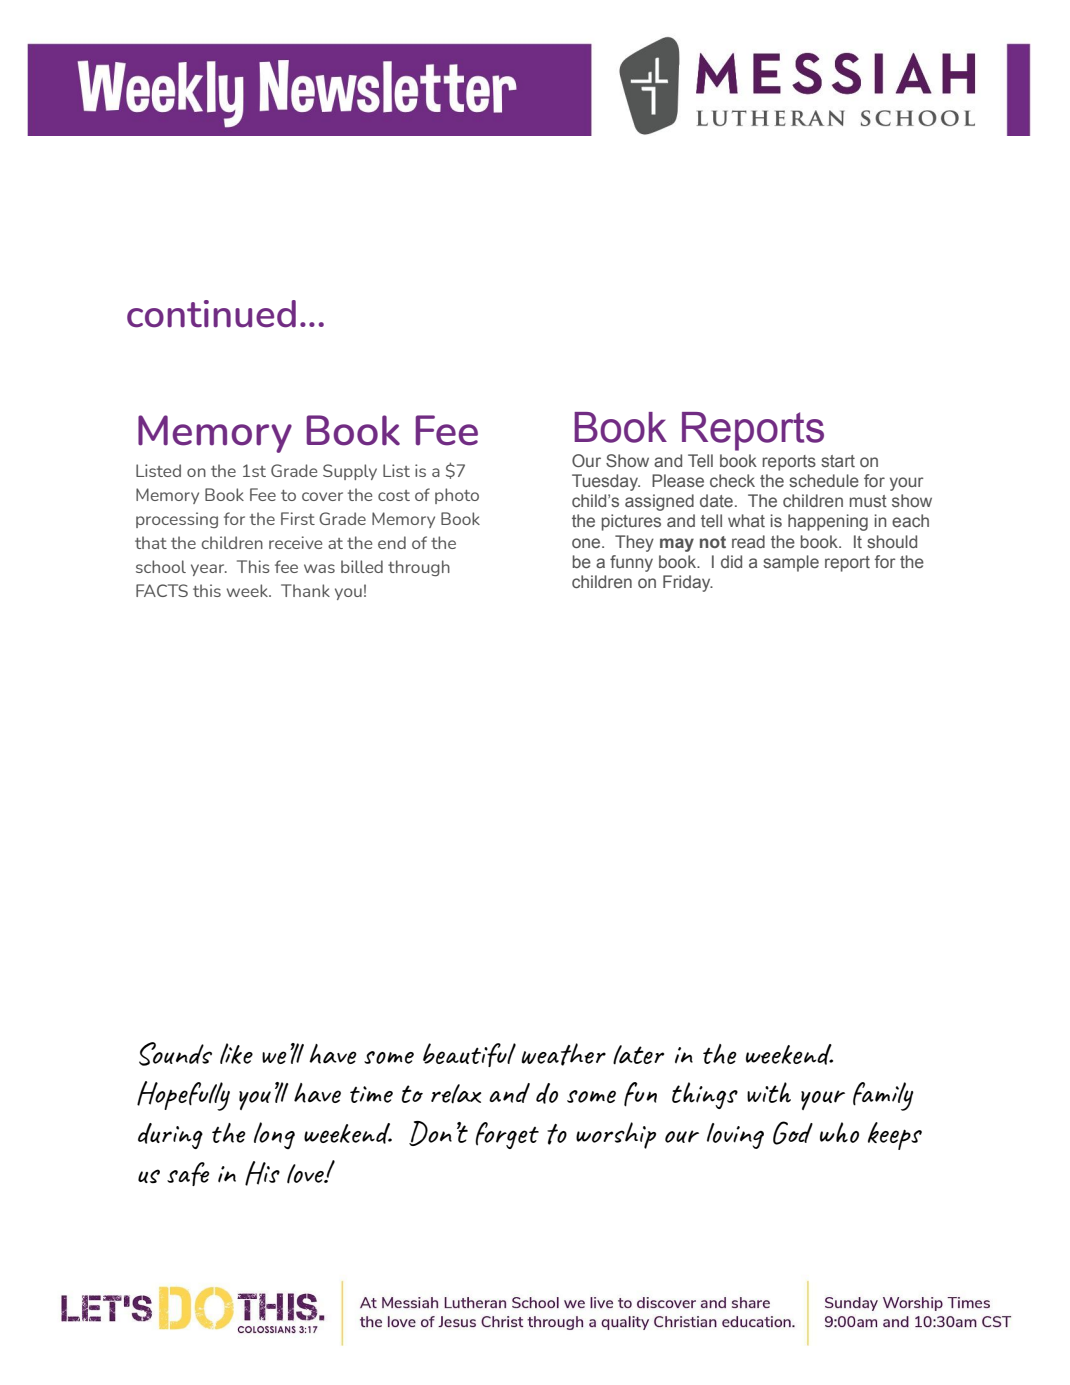  I want to click on forget, so click(507, 1135).
